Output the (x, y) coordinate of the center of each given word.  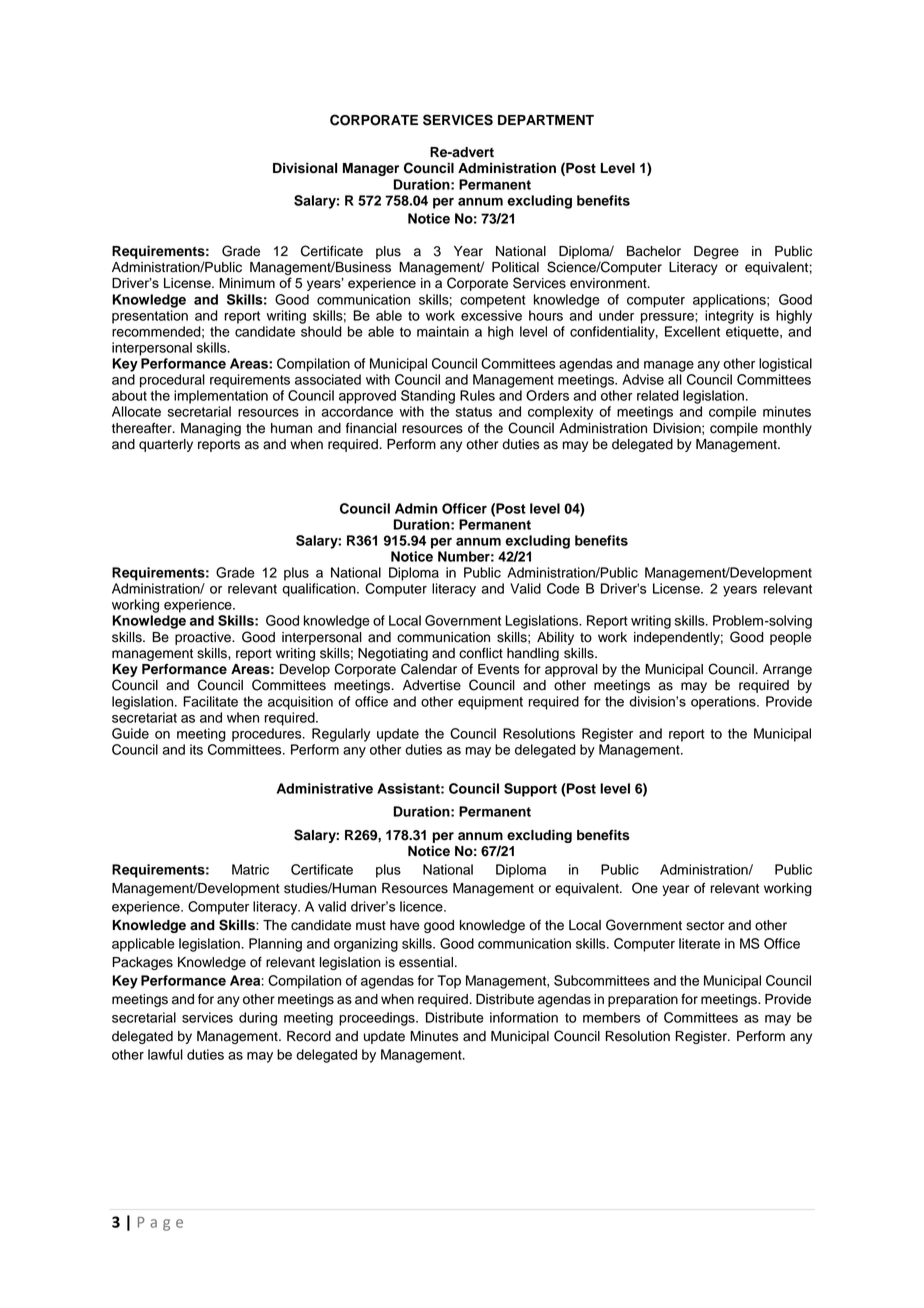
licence (422, 906)
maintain (443, 331)
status (474, 412)
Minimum (247, 283)
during (258, 1019)
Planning (275, 945)
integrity (729, 317)
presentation (150, 317)
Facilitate (210, 701)
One (645, 888)
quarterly (166, 445)
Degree (716, 252)
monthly (787, 429)
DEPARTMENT (546, 120)
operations (724, 703)
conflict (481, 653)
